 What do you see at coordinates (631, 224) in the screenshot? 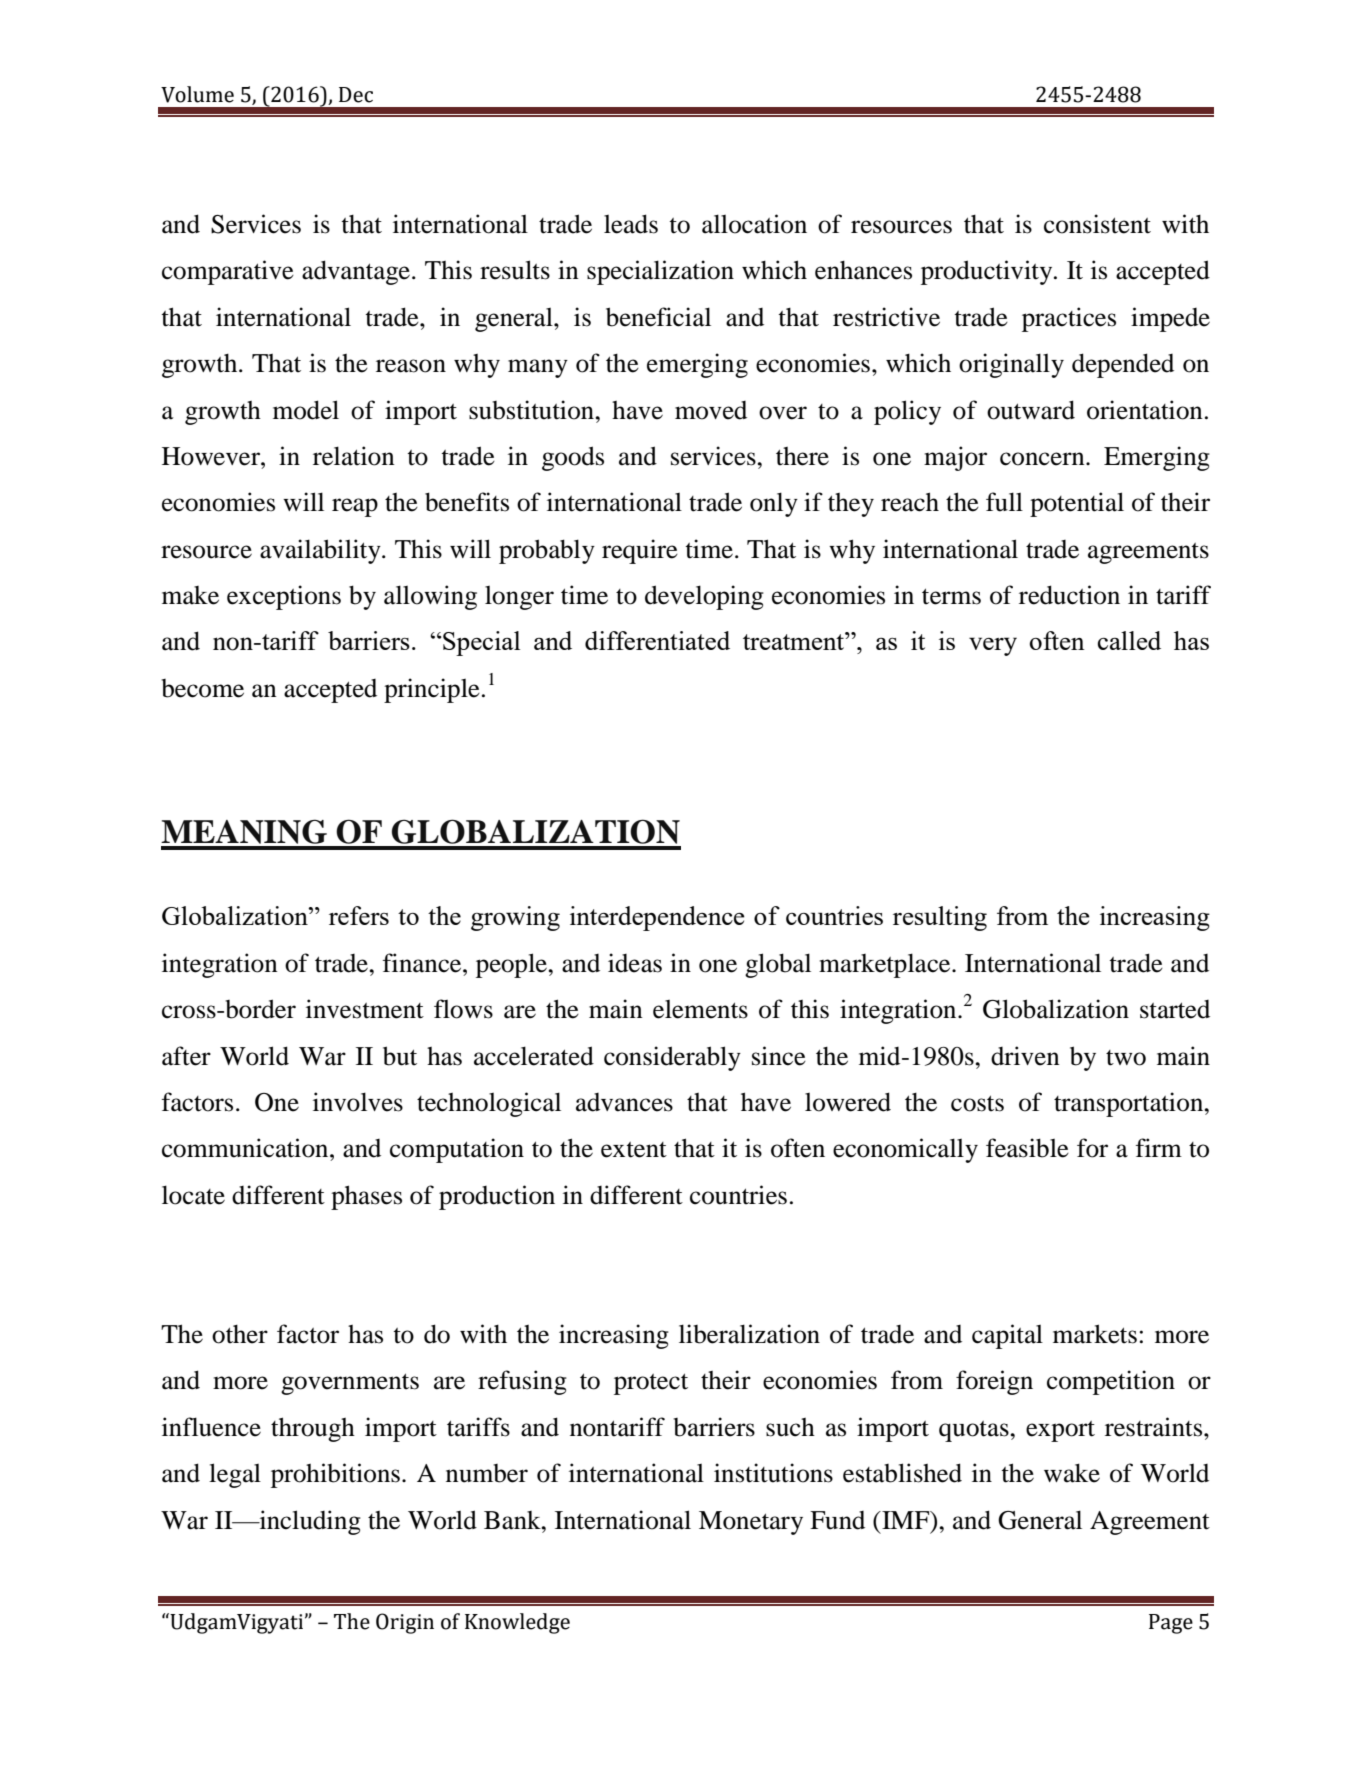
I see `leads` at bounding box center [631, 224].
